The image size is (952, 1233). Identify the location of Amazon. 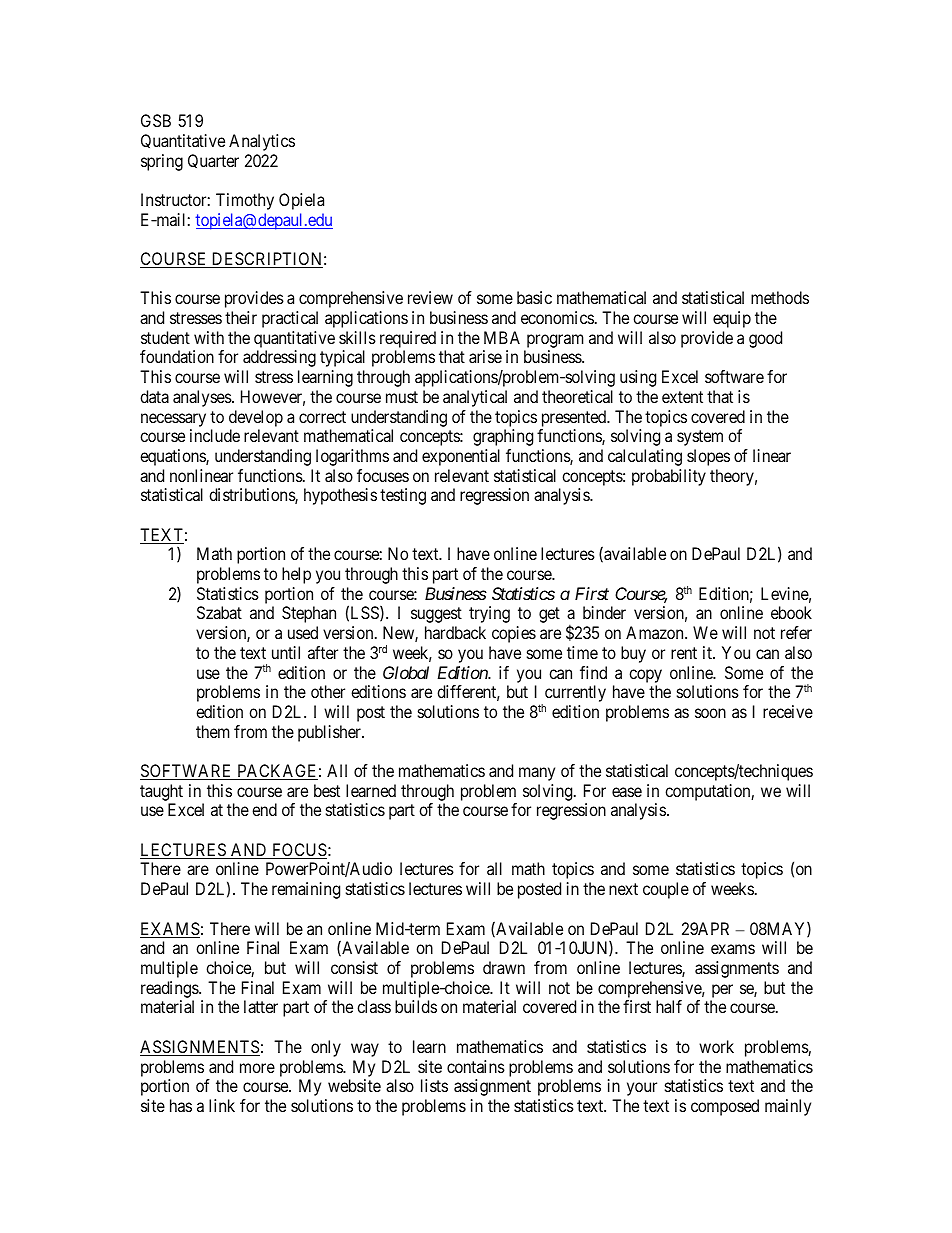
(656, 632).
